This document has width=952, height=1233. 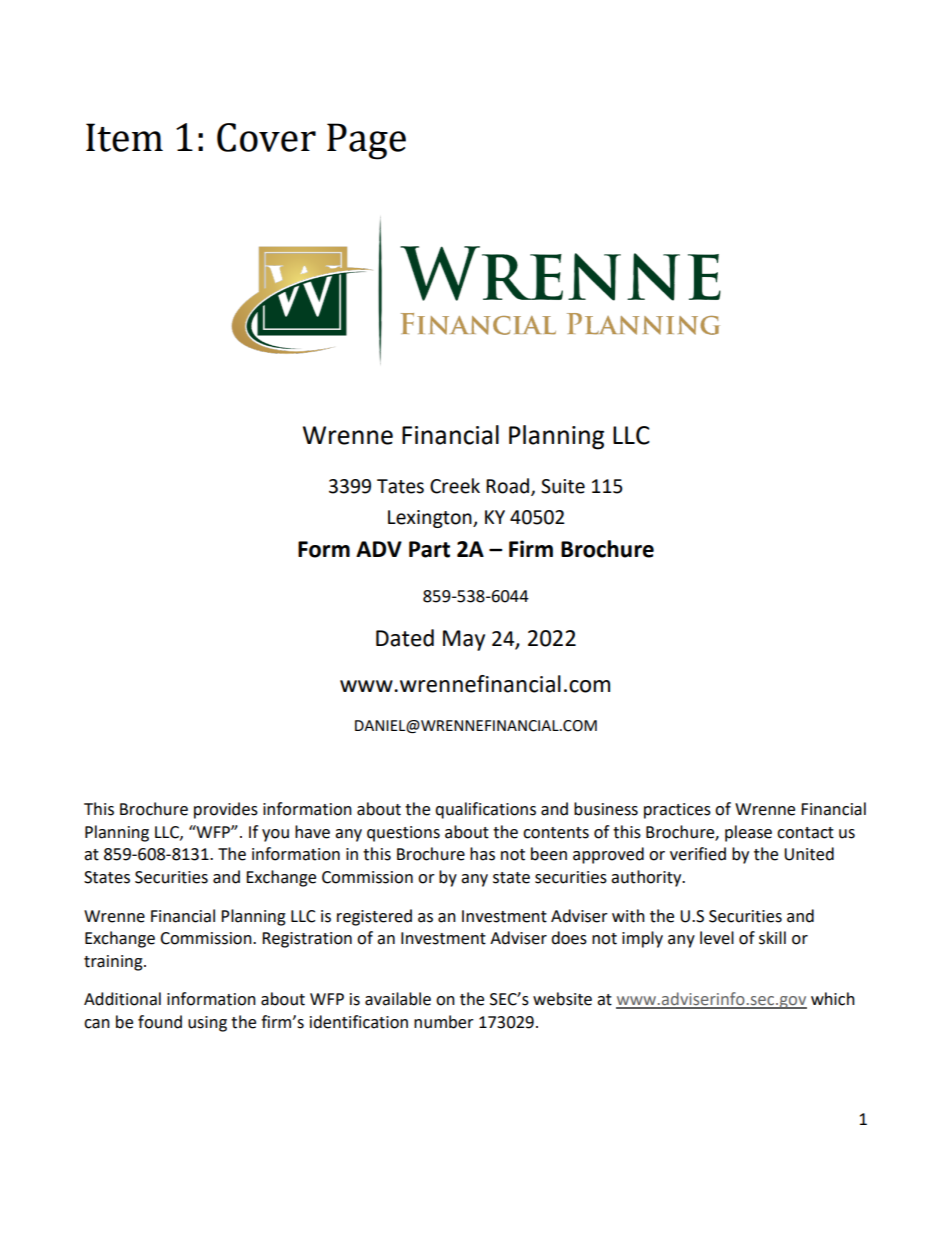 I want to click on Part, so click(x=429, y=549).
